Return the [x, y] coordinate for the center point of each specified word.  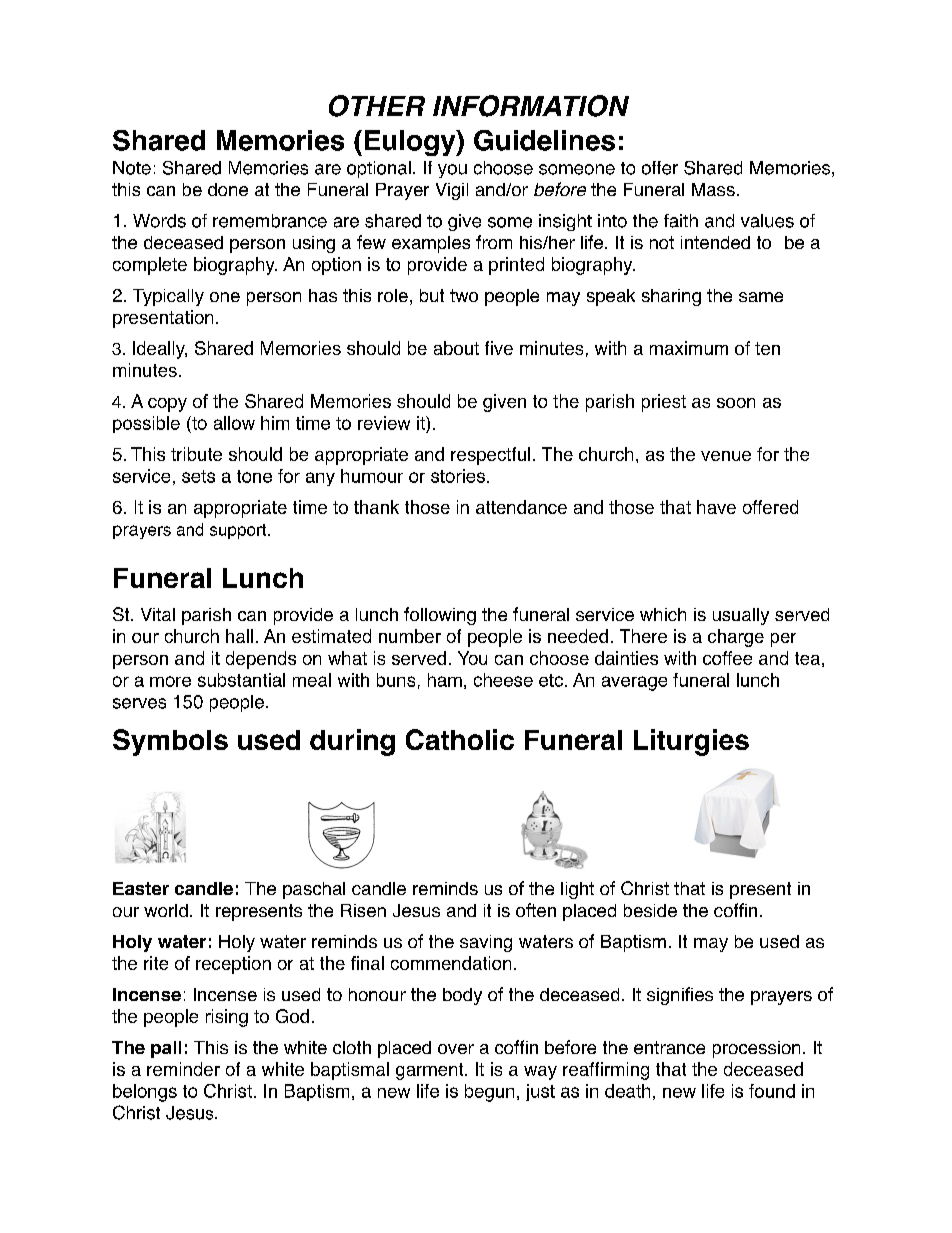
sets [198, 476]
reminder [183, 1069]
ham [445, 680]
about [456, 348]
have [716, 507]
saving [486, 943]
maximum [689, 348]
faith [681, 221]
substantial [241, 680]
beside [650, 910]
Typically [168, 297]
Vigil [452, 191]
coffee [727, 658]
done [228, 189]
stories [458, 476]
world [166, 910]
